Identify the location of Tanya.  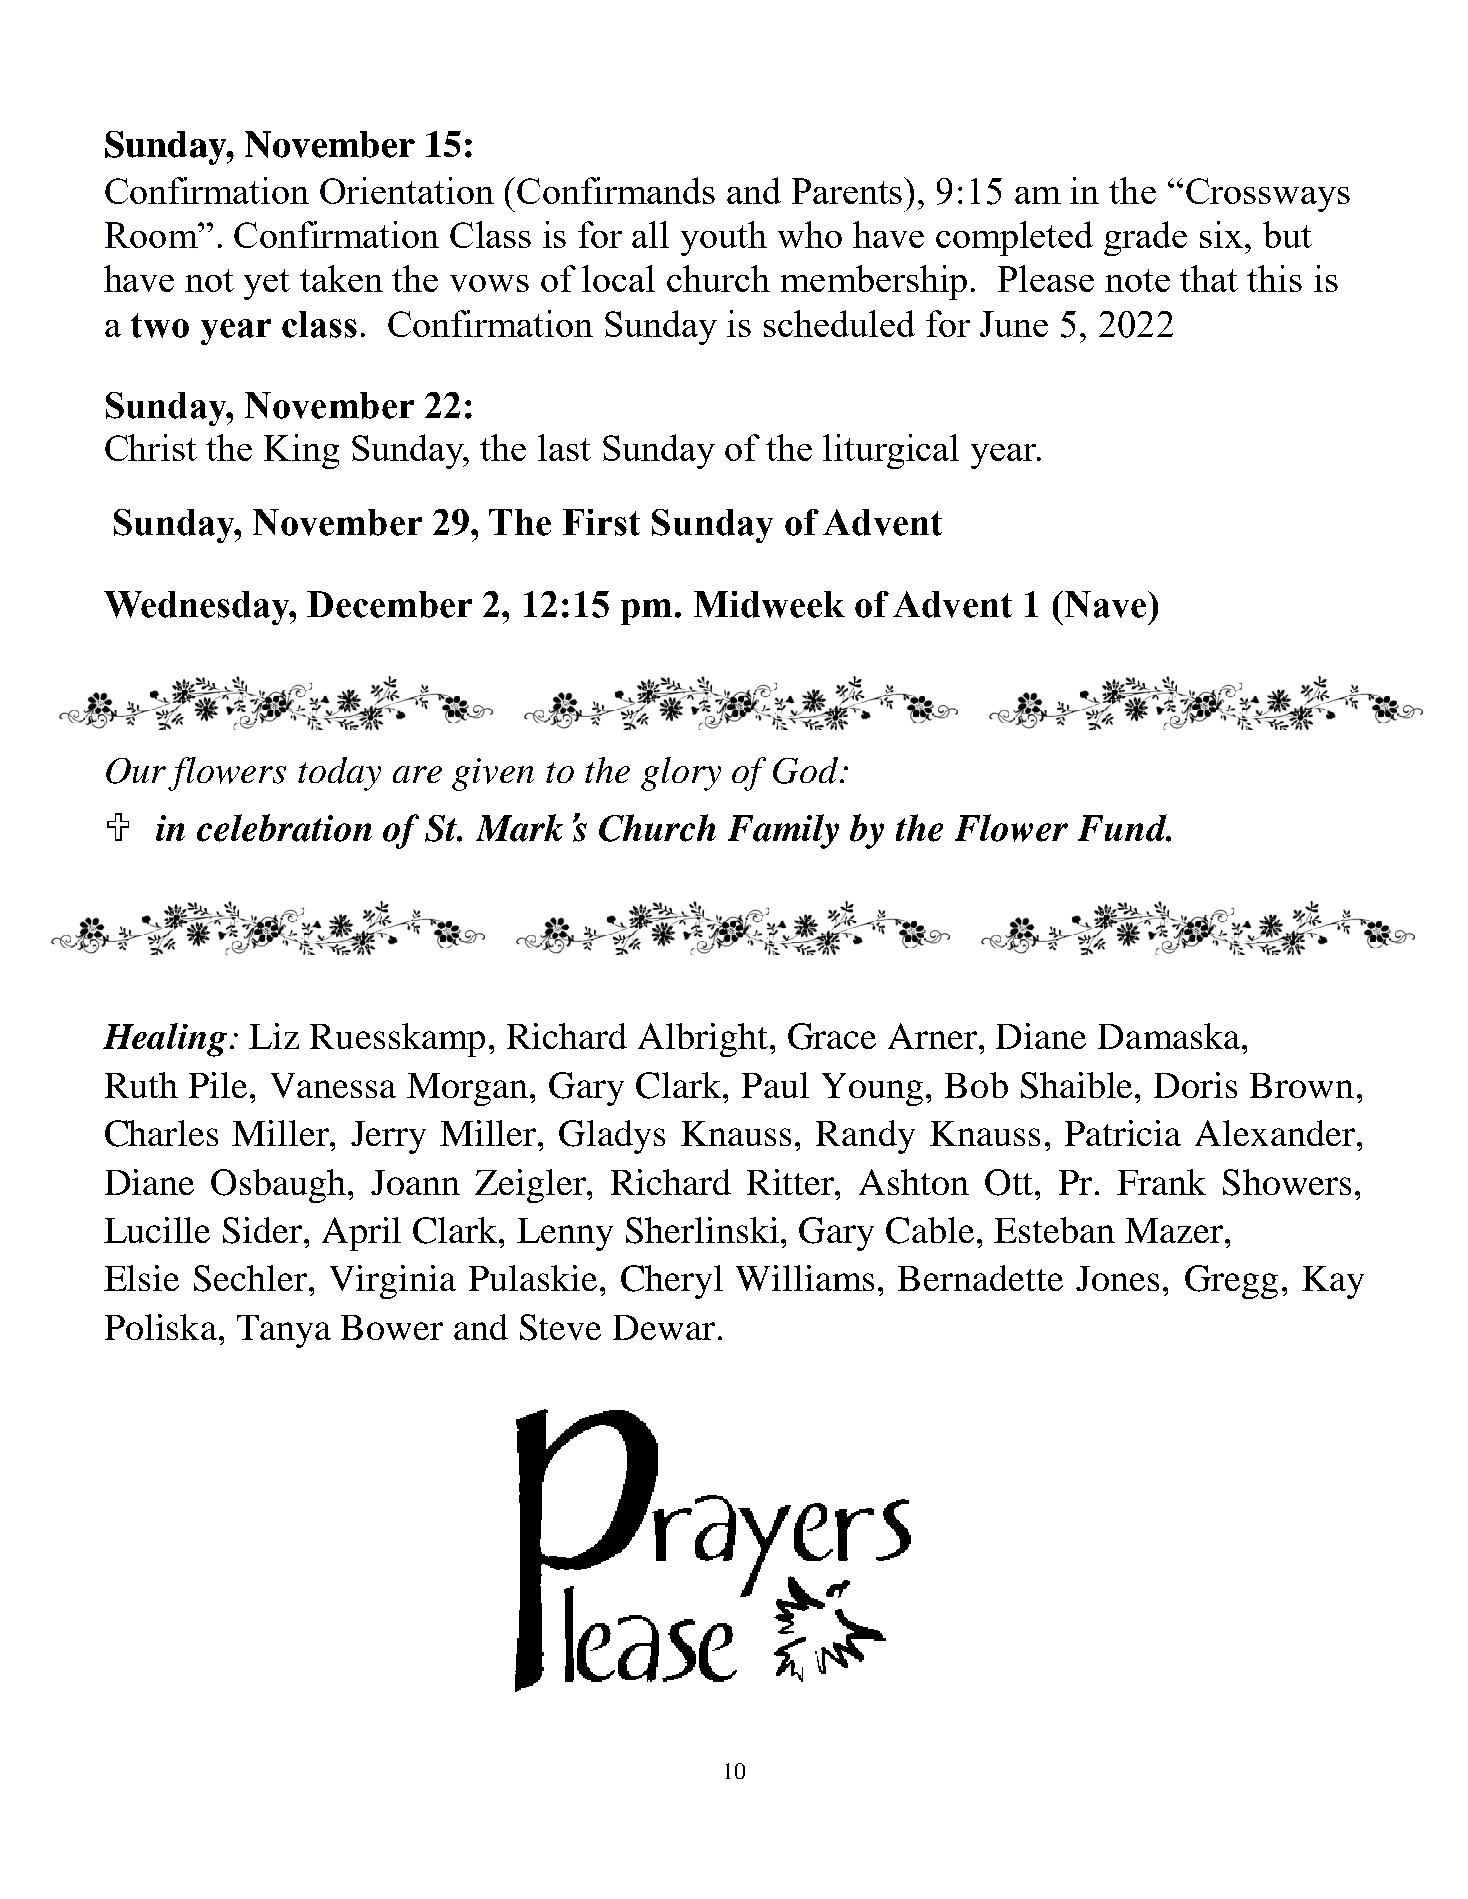
(284, 1331).
